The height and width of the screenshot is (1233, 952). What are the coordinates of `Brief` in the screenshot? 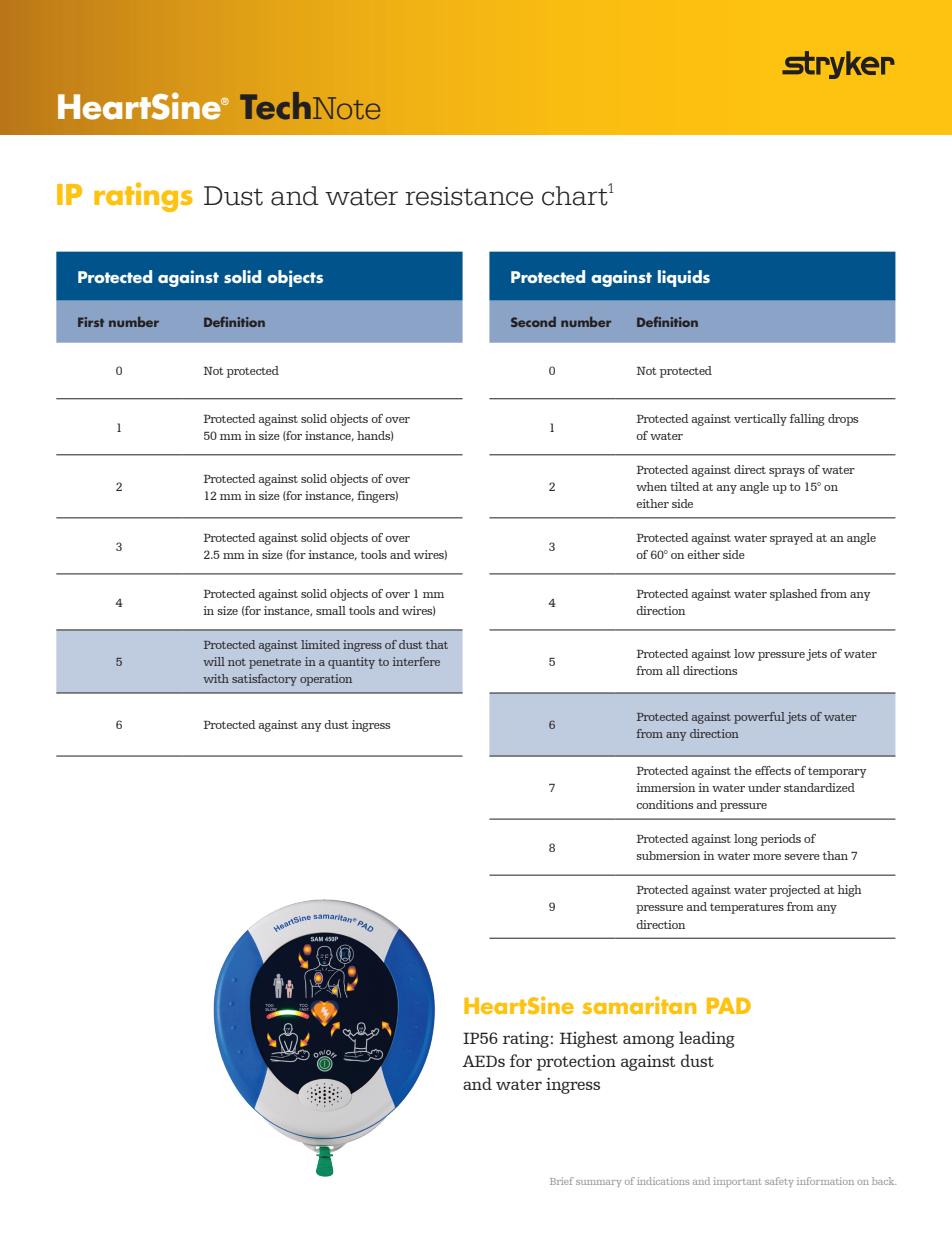 It's located at (562, 1181).
